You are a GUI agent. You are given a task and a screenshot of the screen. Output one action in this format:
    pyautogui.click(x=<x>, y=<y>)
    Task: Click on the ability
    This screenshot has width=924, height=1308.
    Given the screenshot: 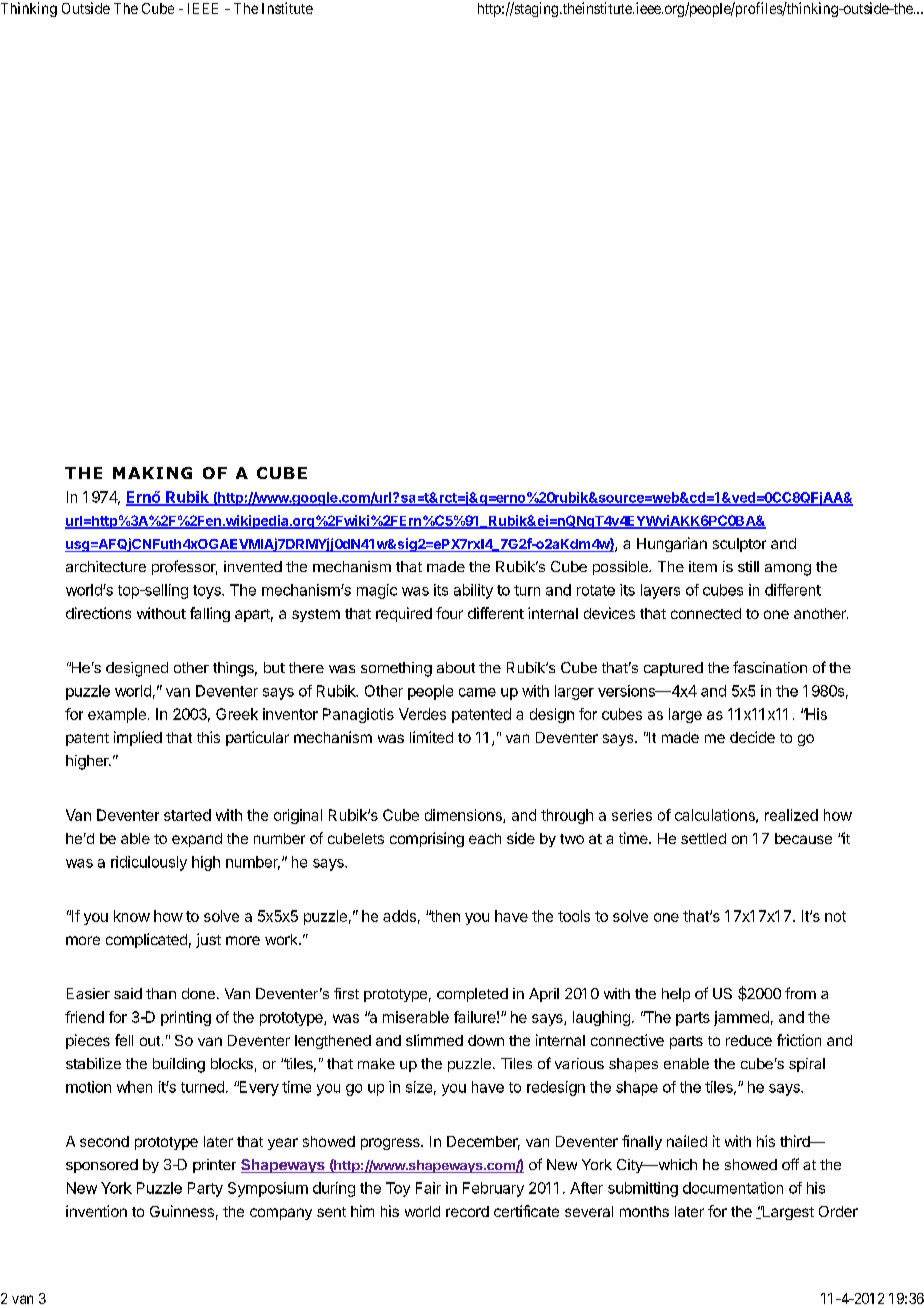 What is the action you would take?
    pyautogui.click(x=473, y=591)
